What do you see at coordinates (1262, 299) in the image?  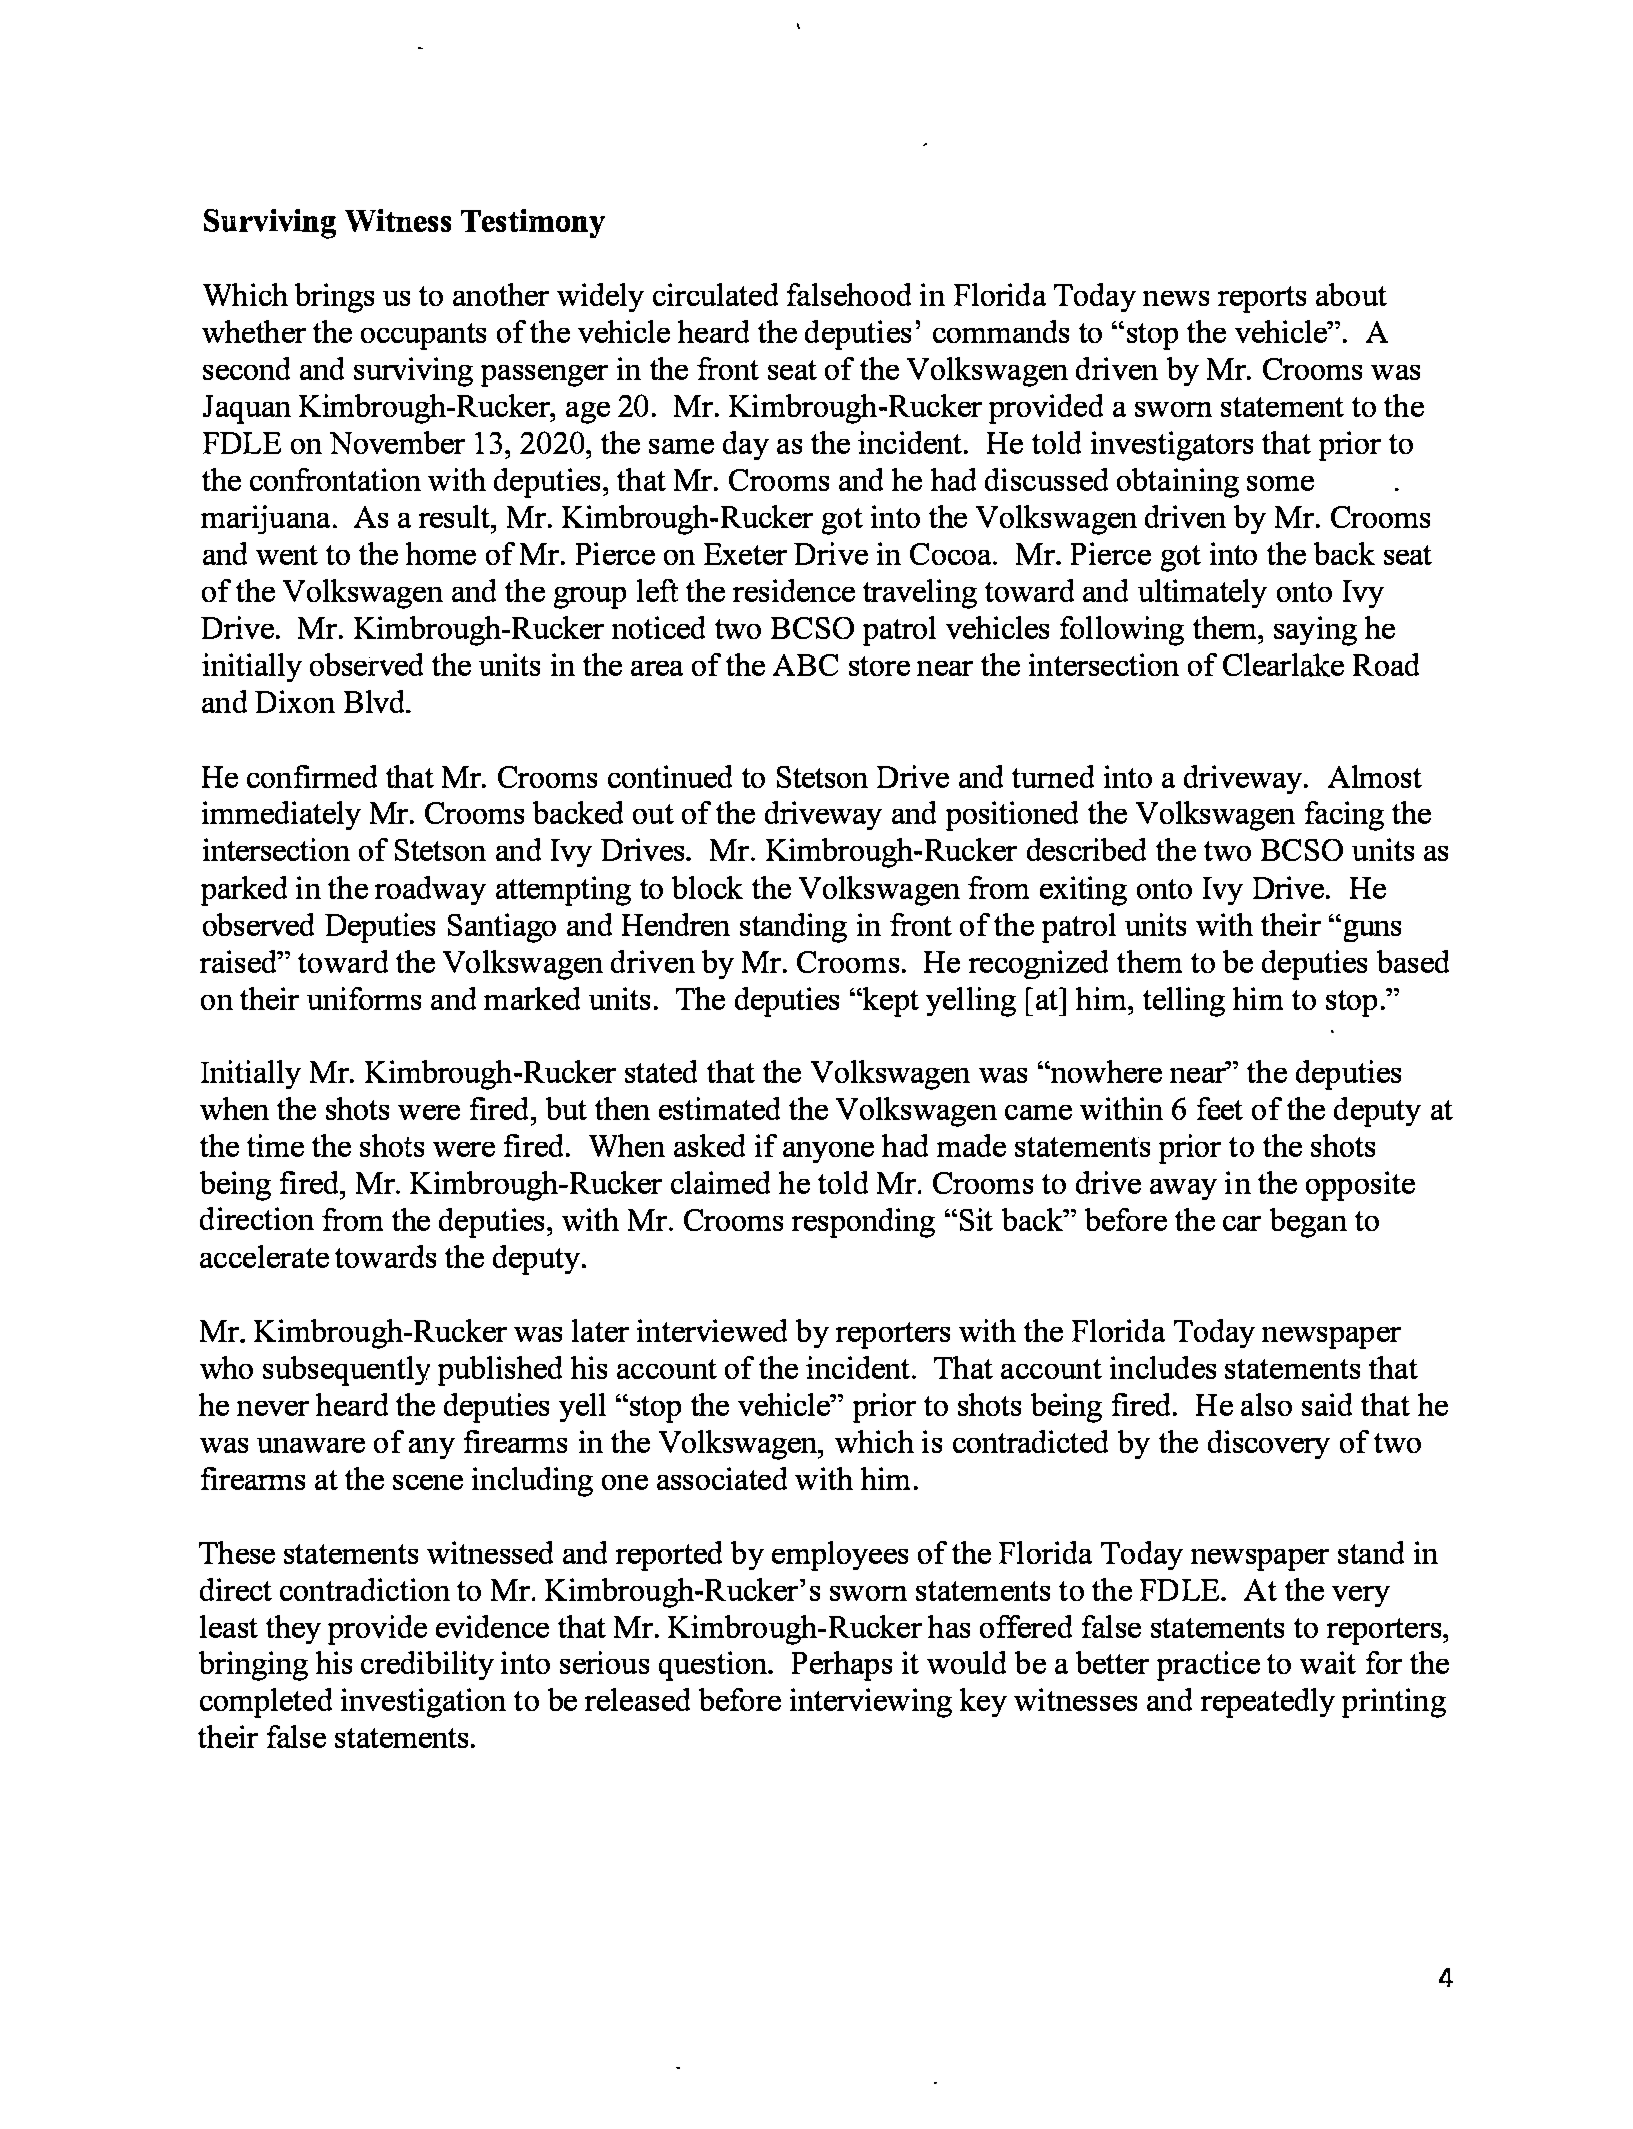 I see `reports` at bounding box center [1262, 299].
